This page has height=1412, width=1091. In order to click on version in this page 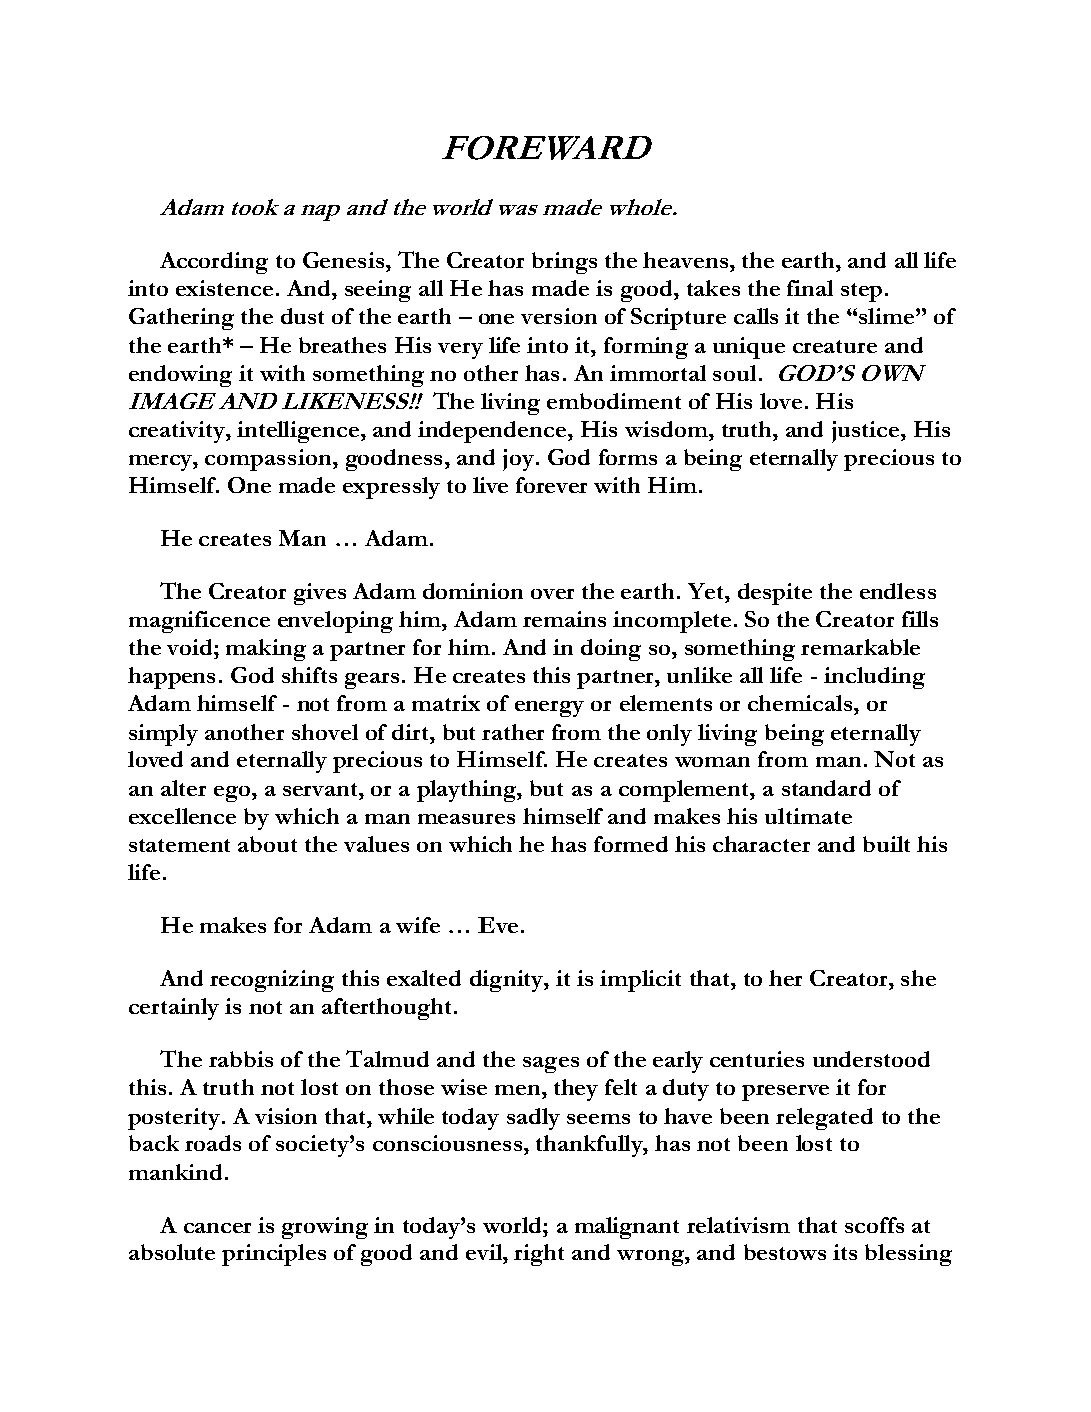, I will do `click(559, 316)`.
